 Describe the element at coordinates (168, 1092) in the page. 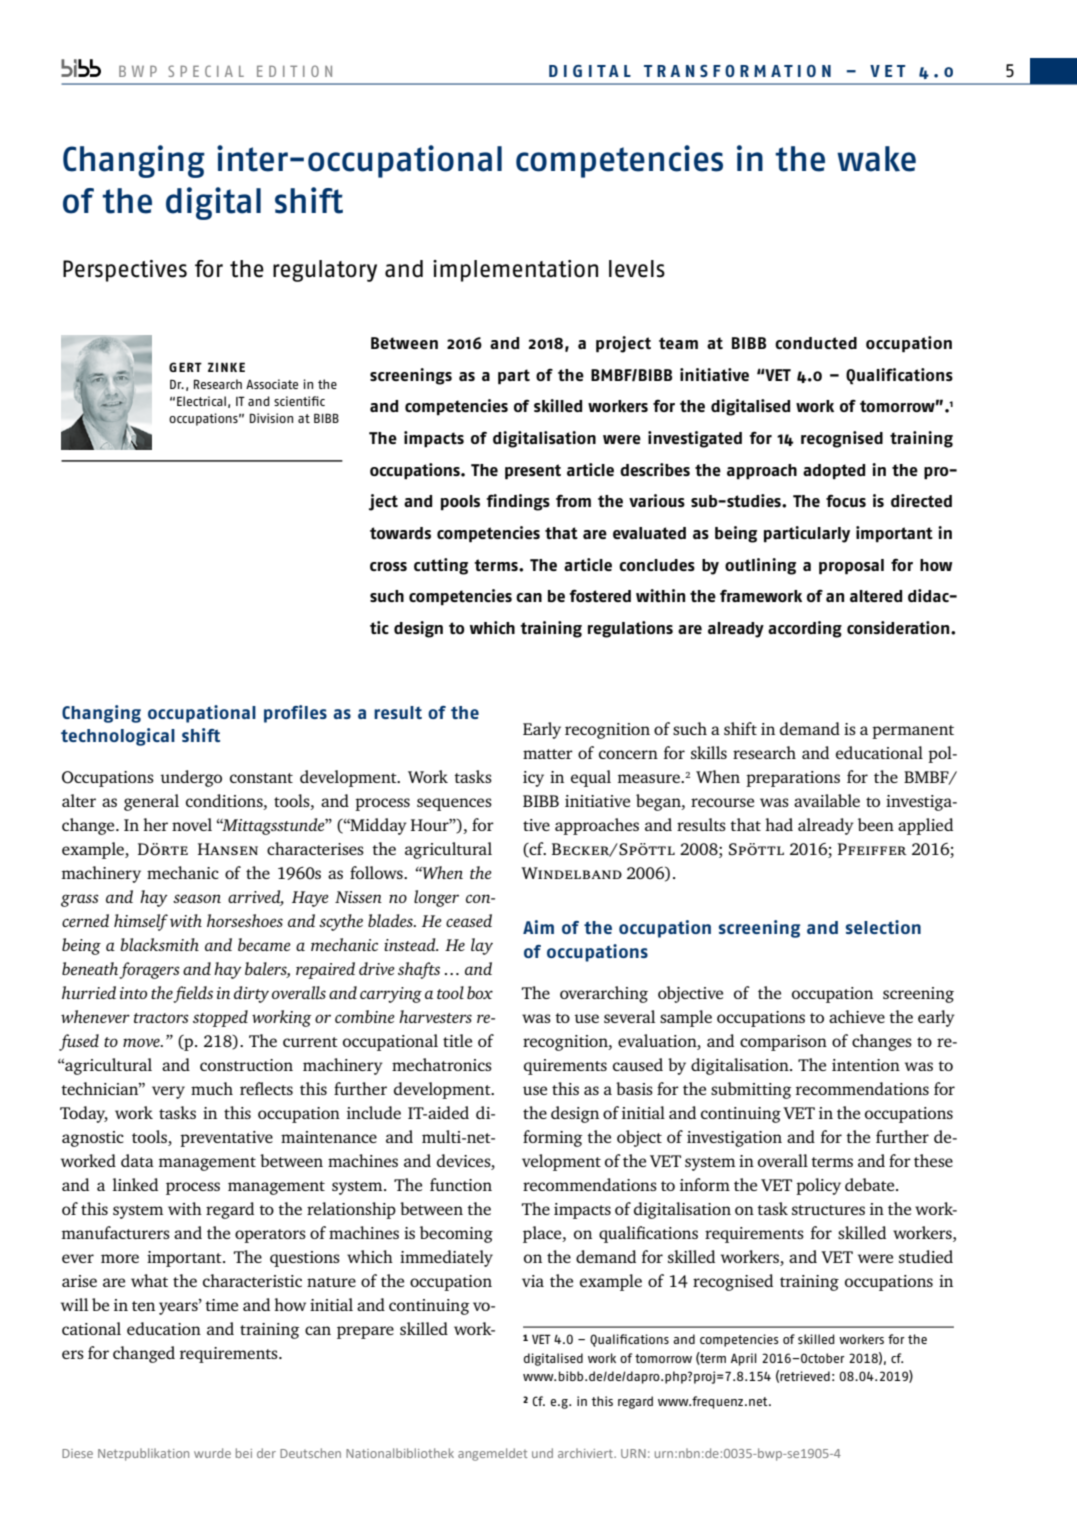

I see `very` at that location.
